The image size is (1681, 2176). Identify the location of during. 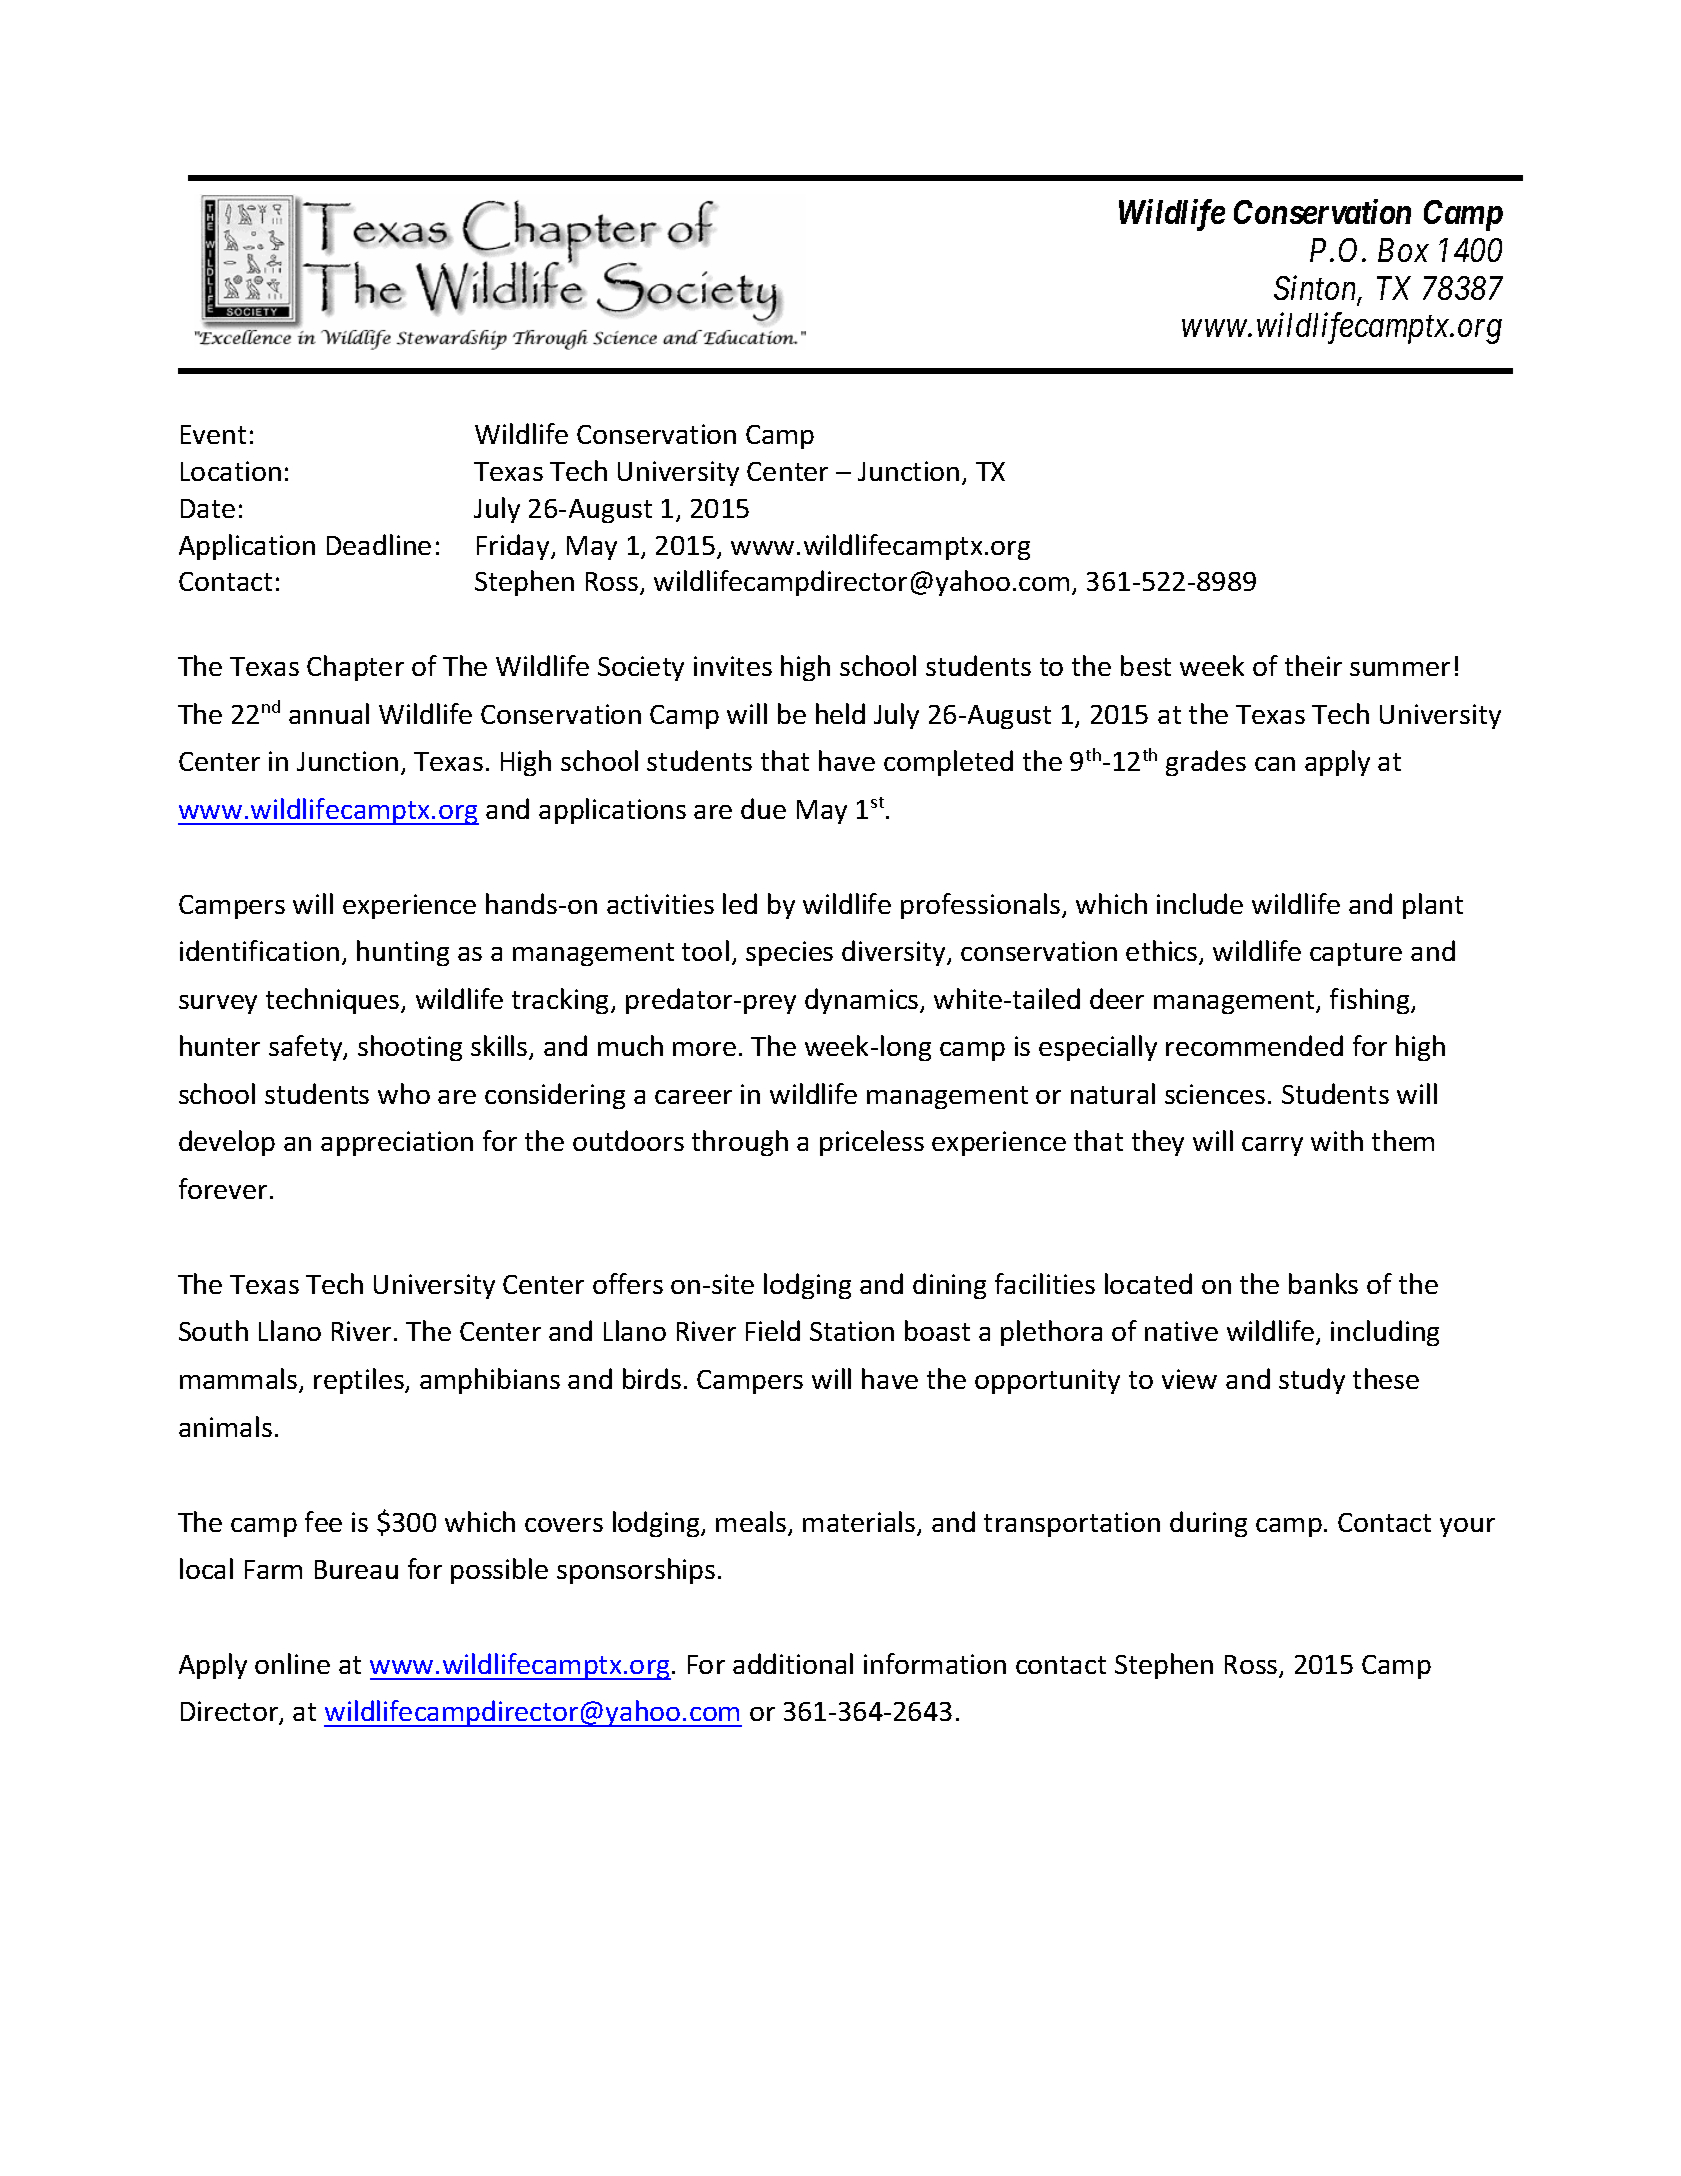
(1208, 1524).
